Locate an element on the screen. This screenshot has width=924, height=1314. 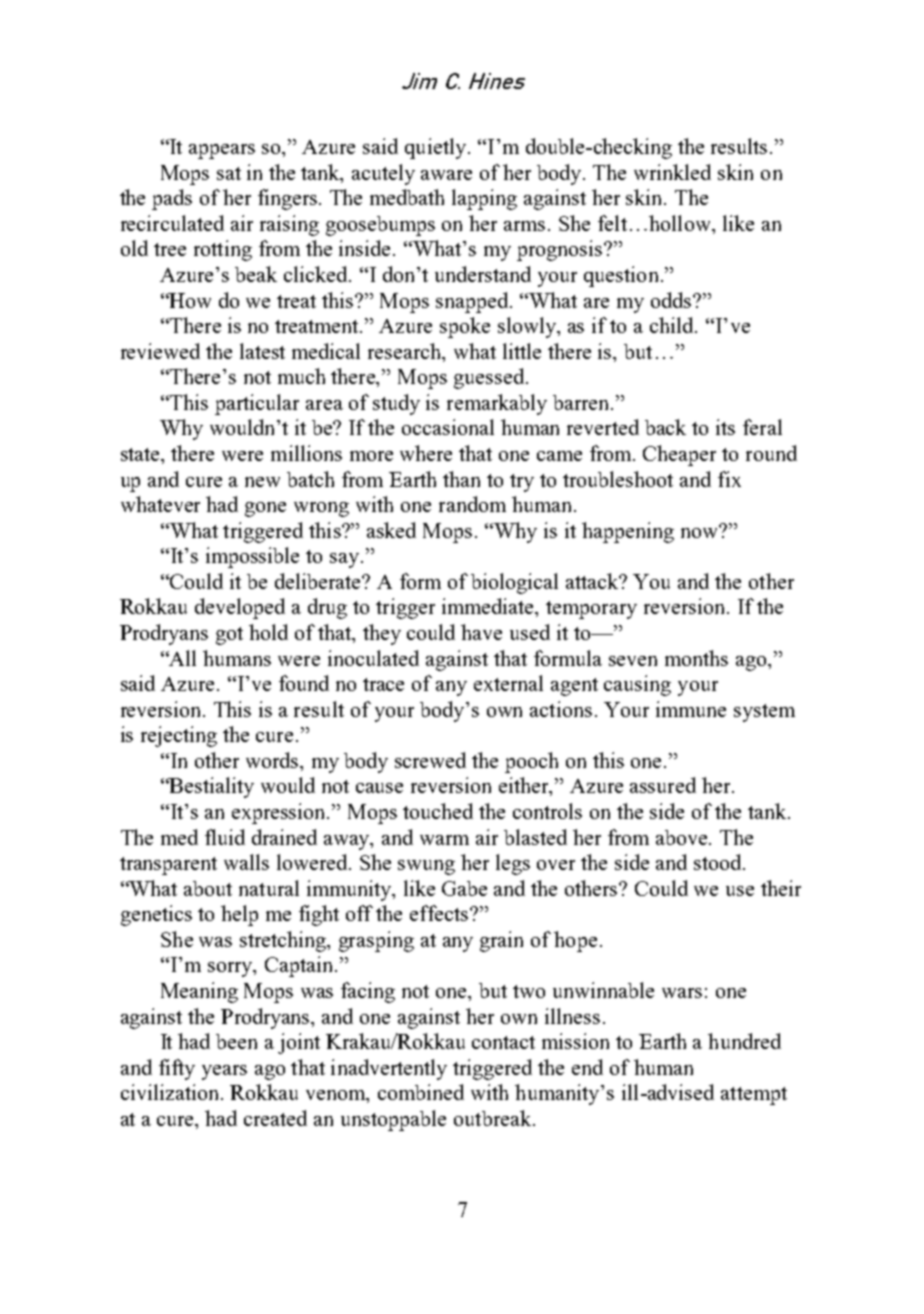
got is located at coordinates (229, 636).
